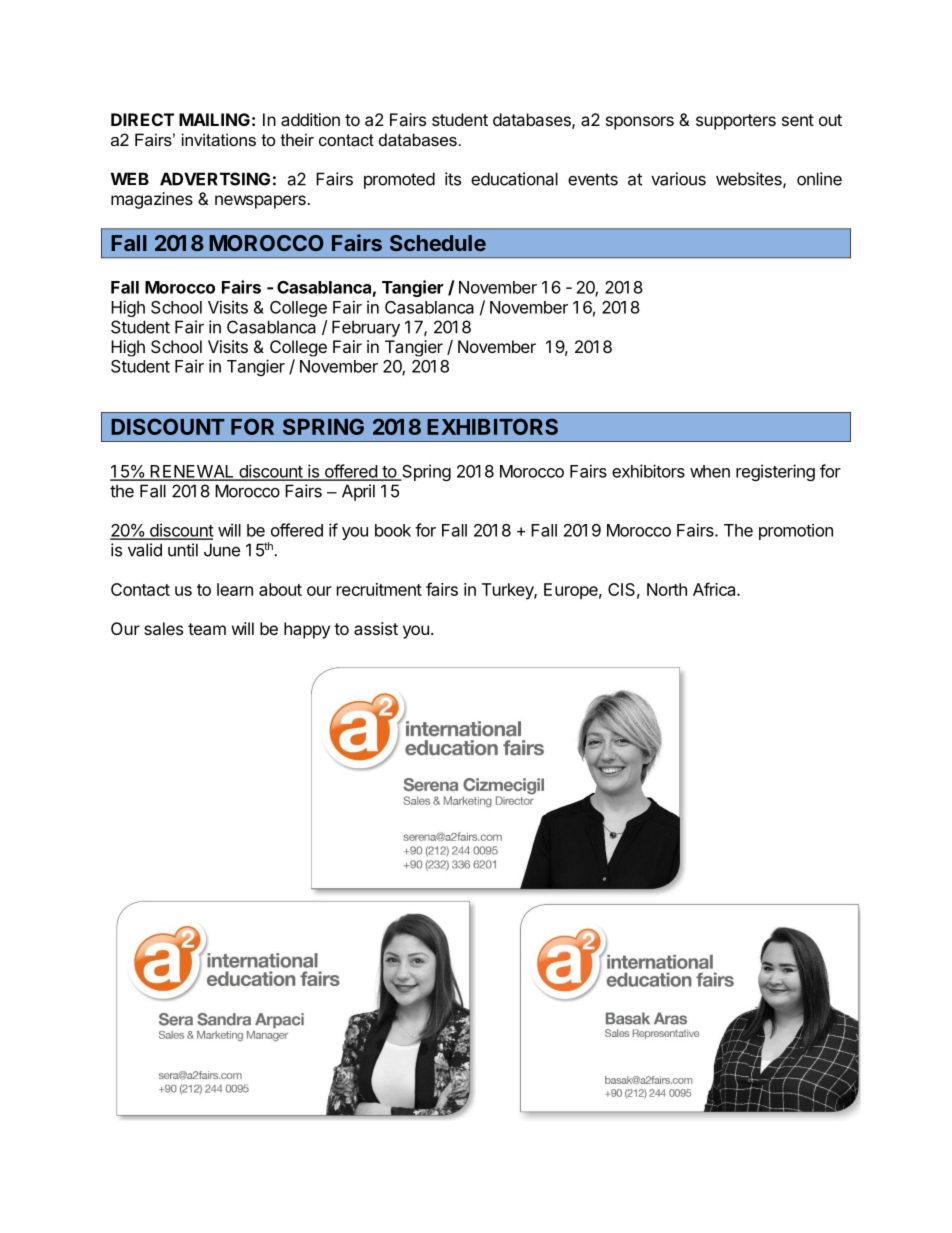 The width and height of the screenshot is (952, 1233). I want to click on team, so click(207, 629).
